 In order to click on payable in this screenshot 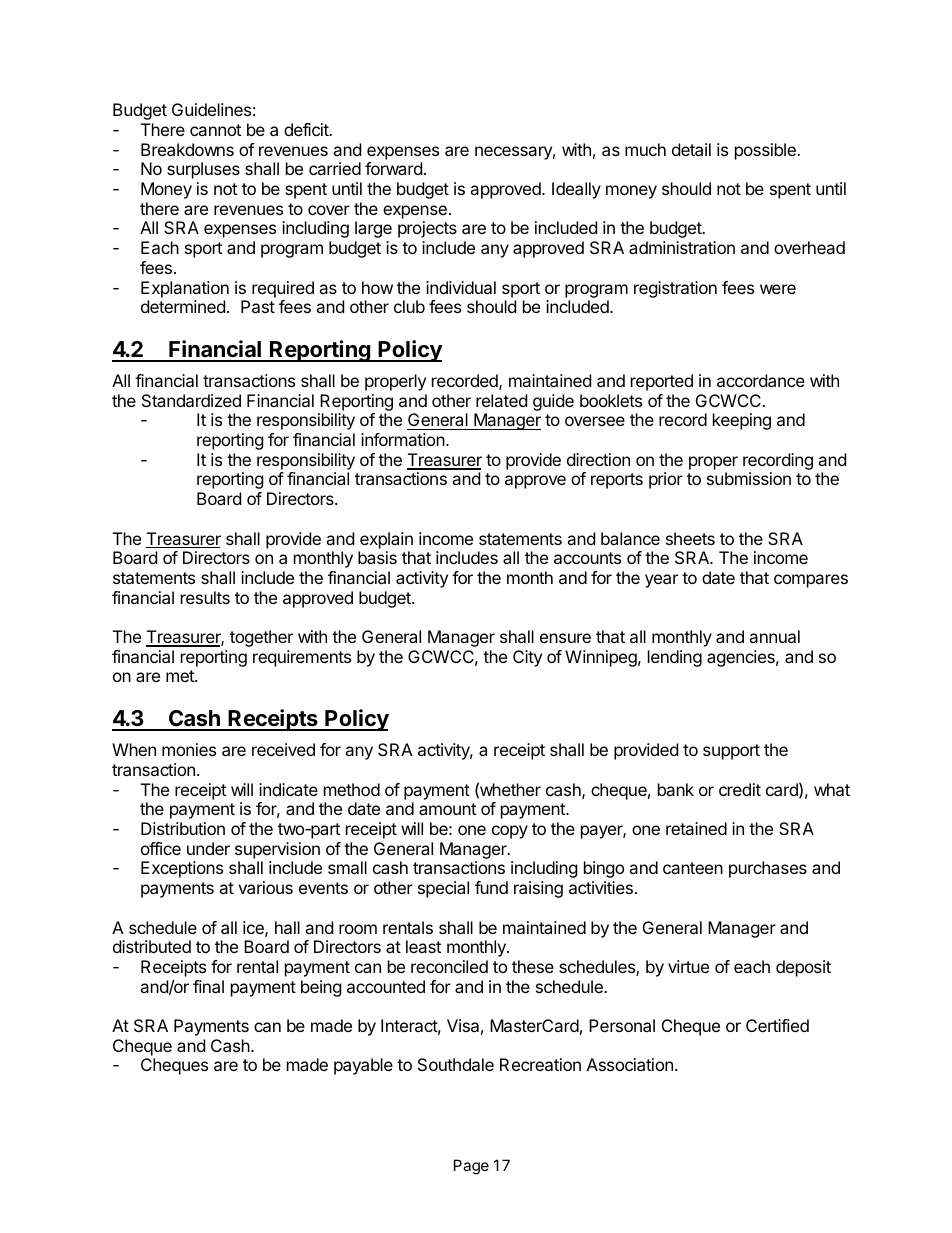, I will do `click(363, 1066)`.
